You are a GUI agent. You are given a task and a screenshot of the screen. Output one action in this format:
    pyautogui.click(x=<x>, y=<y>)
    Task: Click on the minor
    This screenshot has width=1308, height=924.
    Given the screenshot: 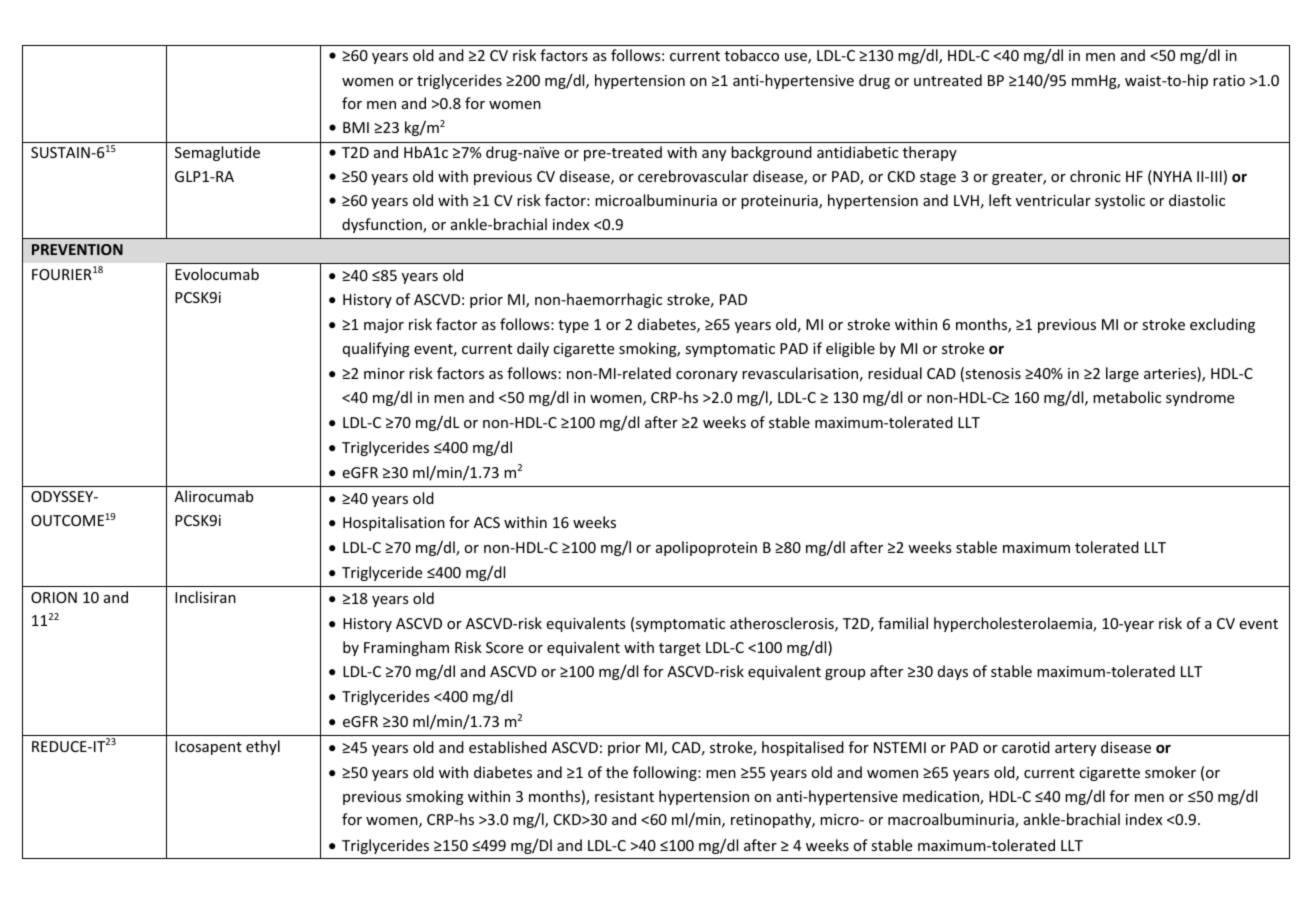 What is the action you would take?
    pyautogui.click(x=384, y=373)
